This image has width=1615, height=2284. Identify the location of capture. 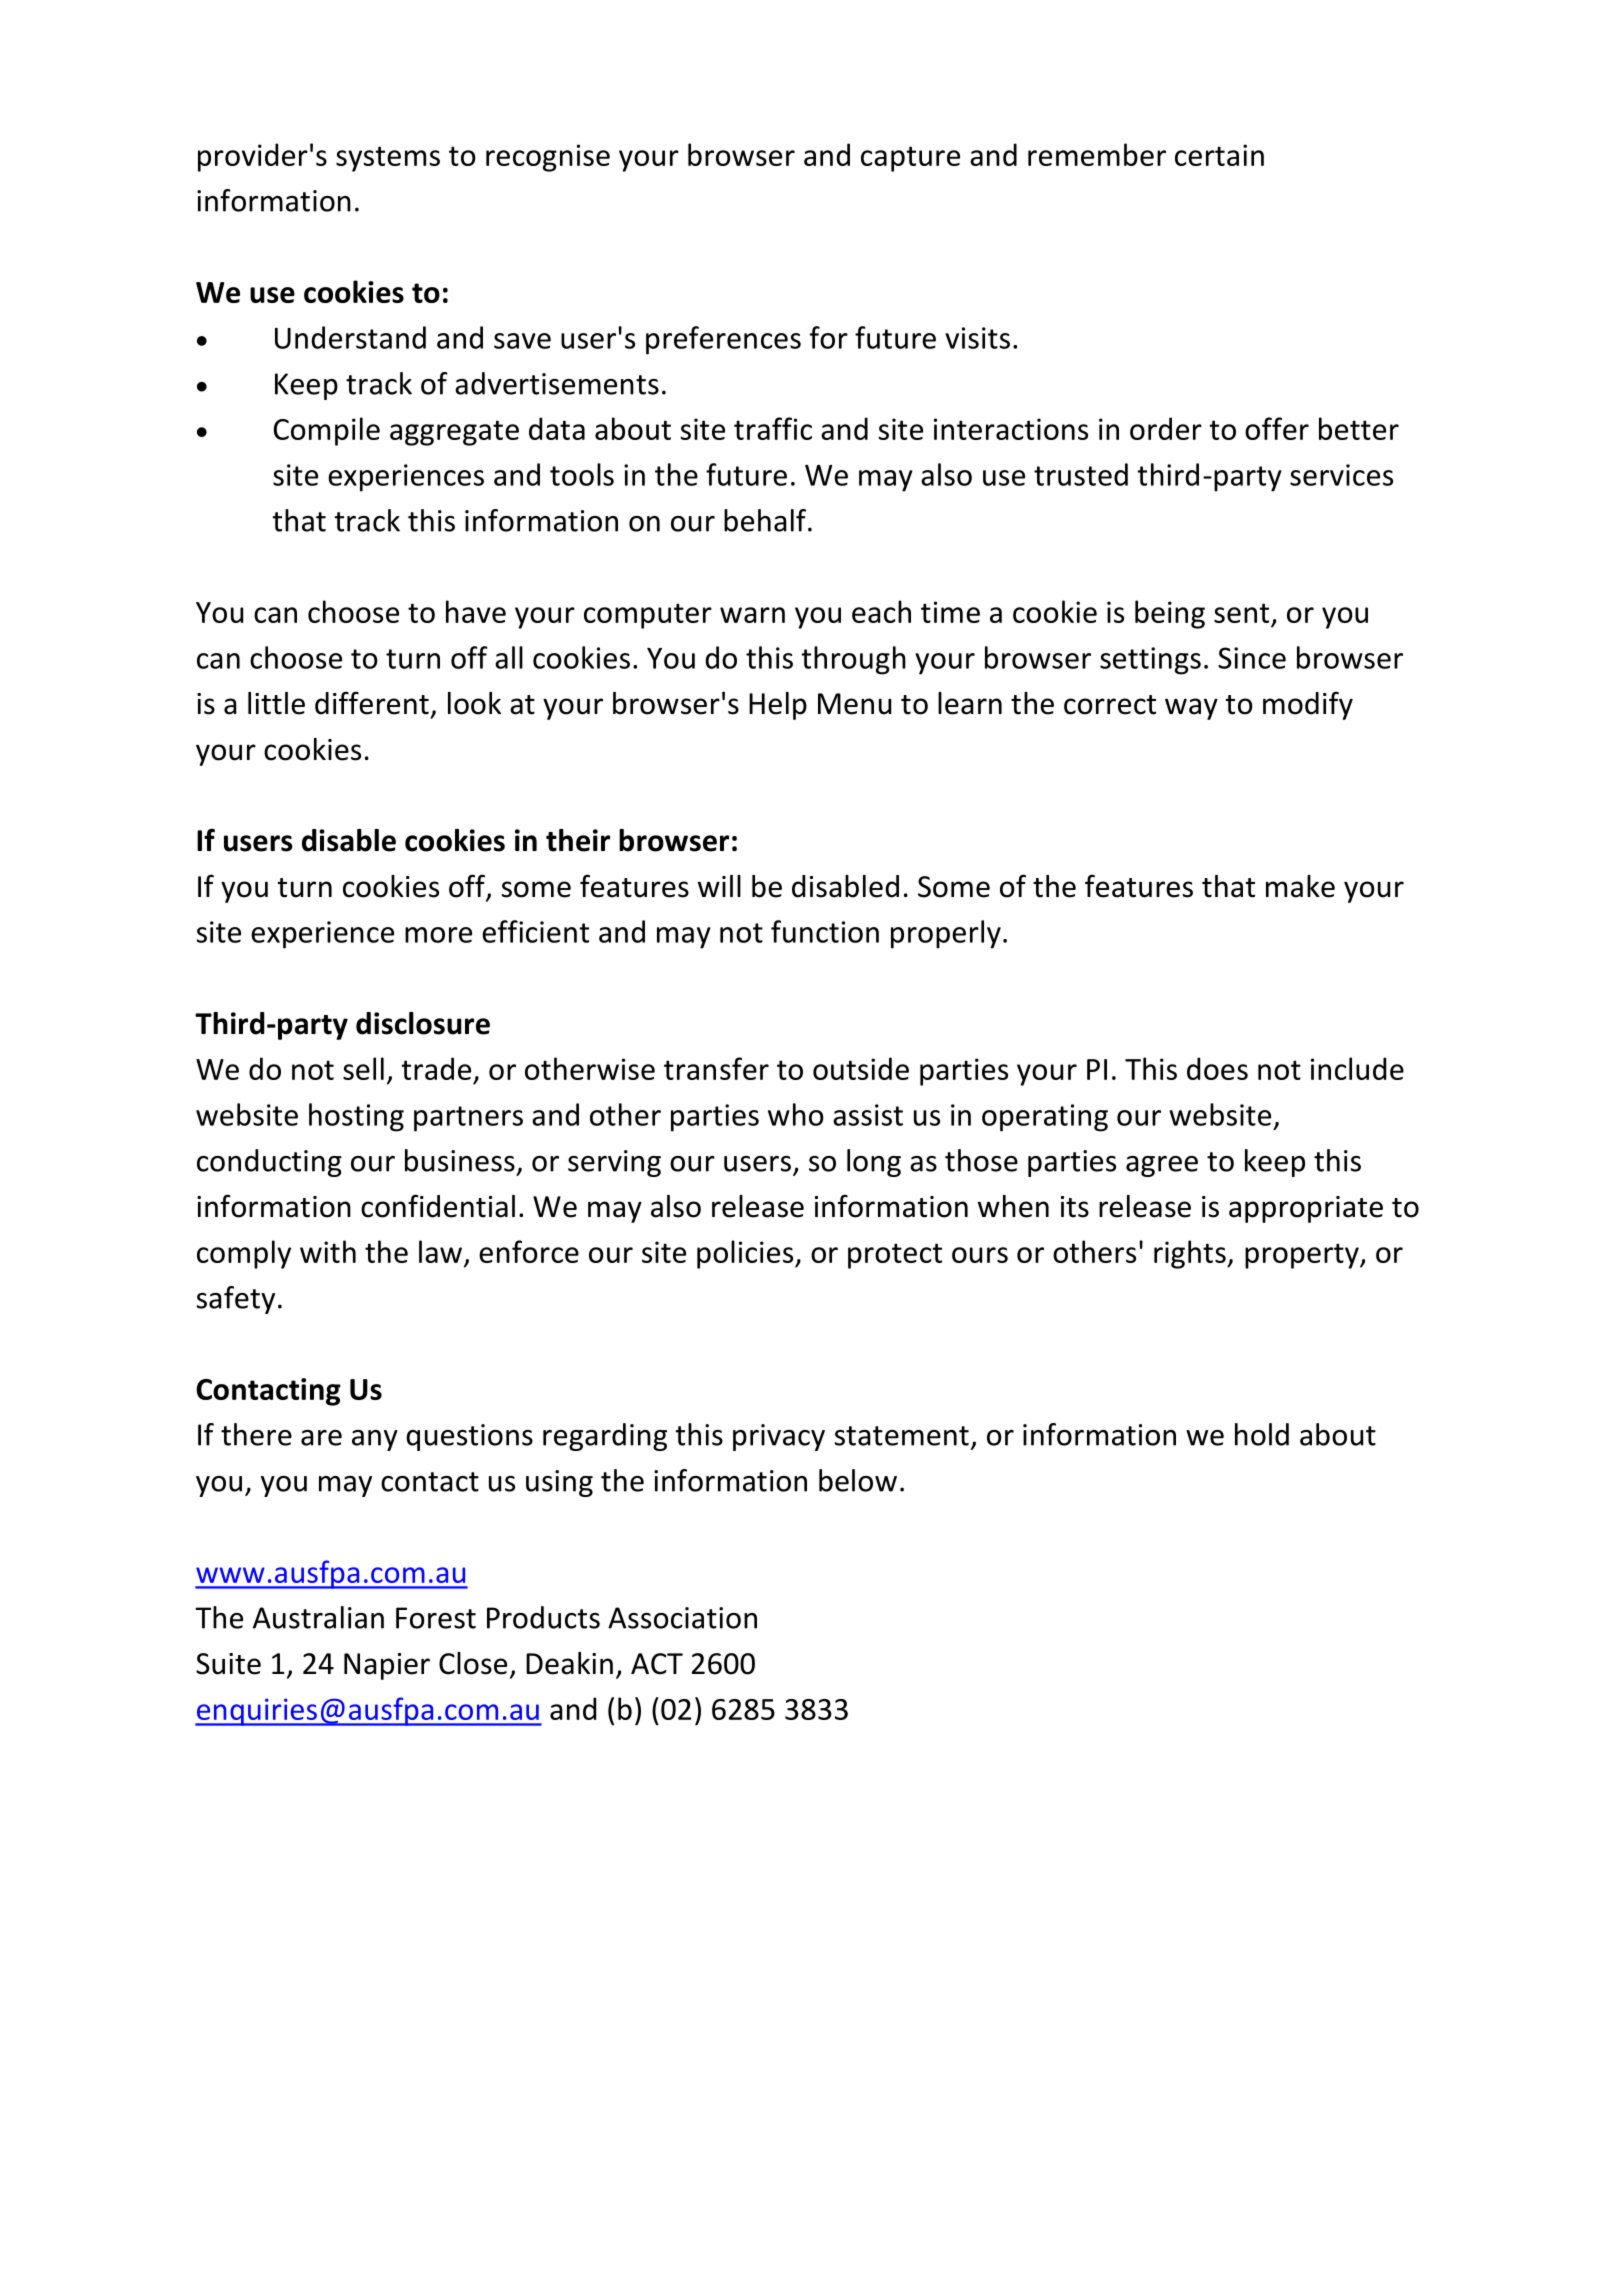
(910, 159).
